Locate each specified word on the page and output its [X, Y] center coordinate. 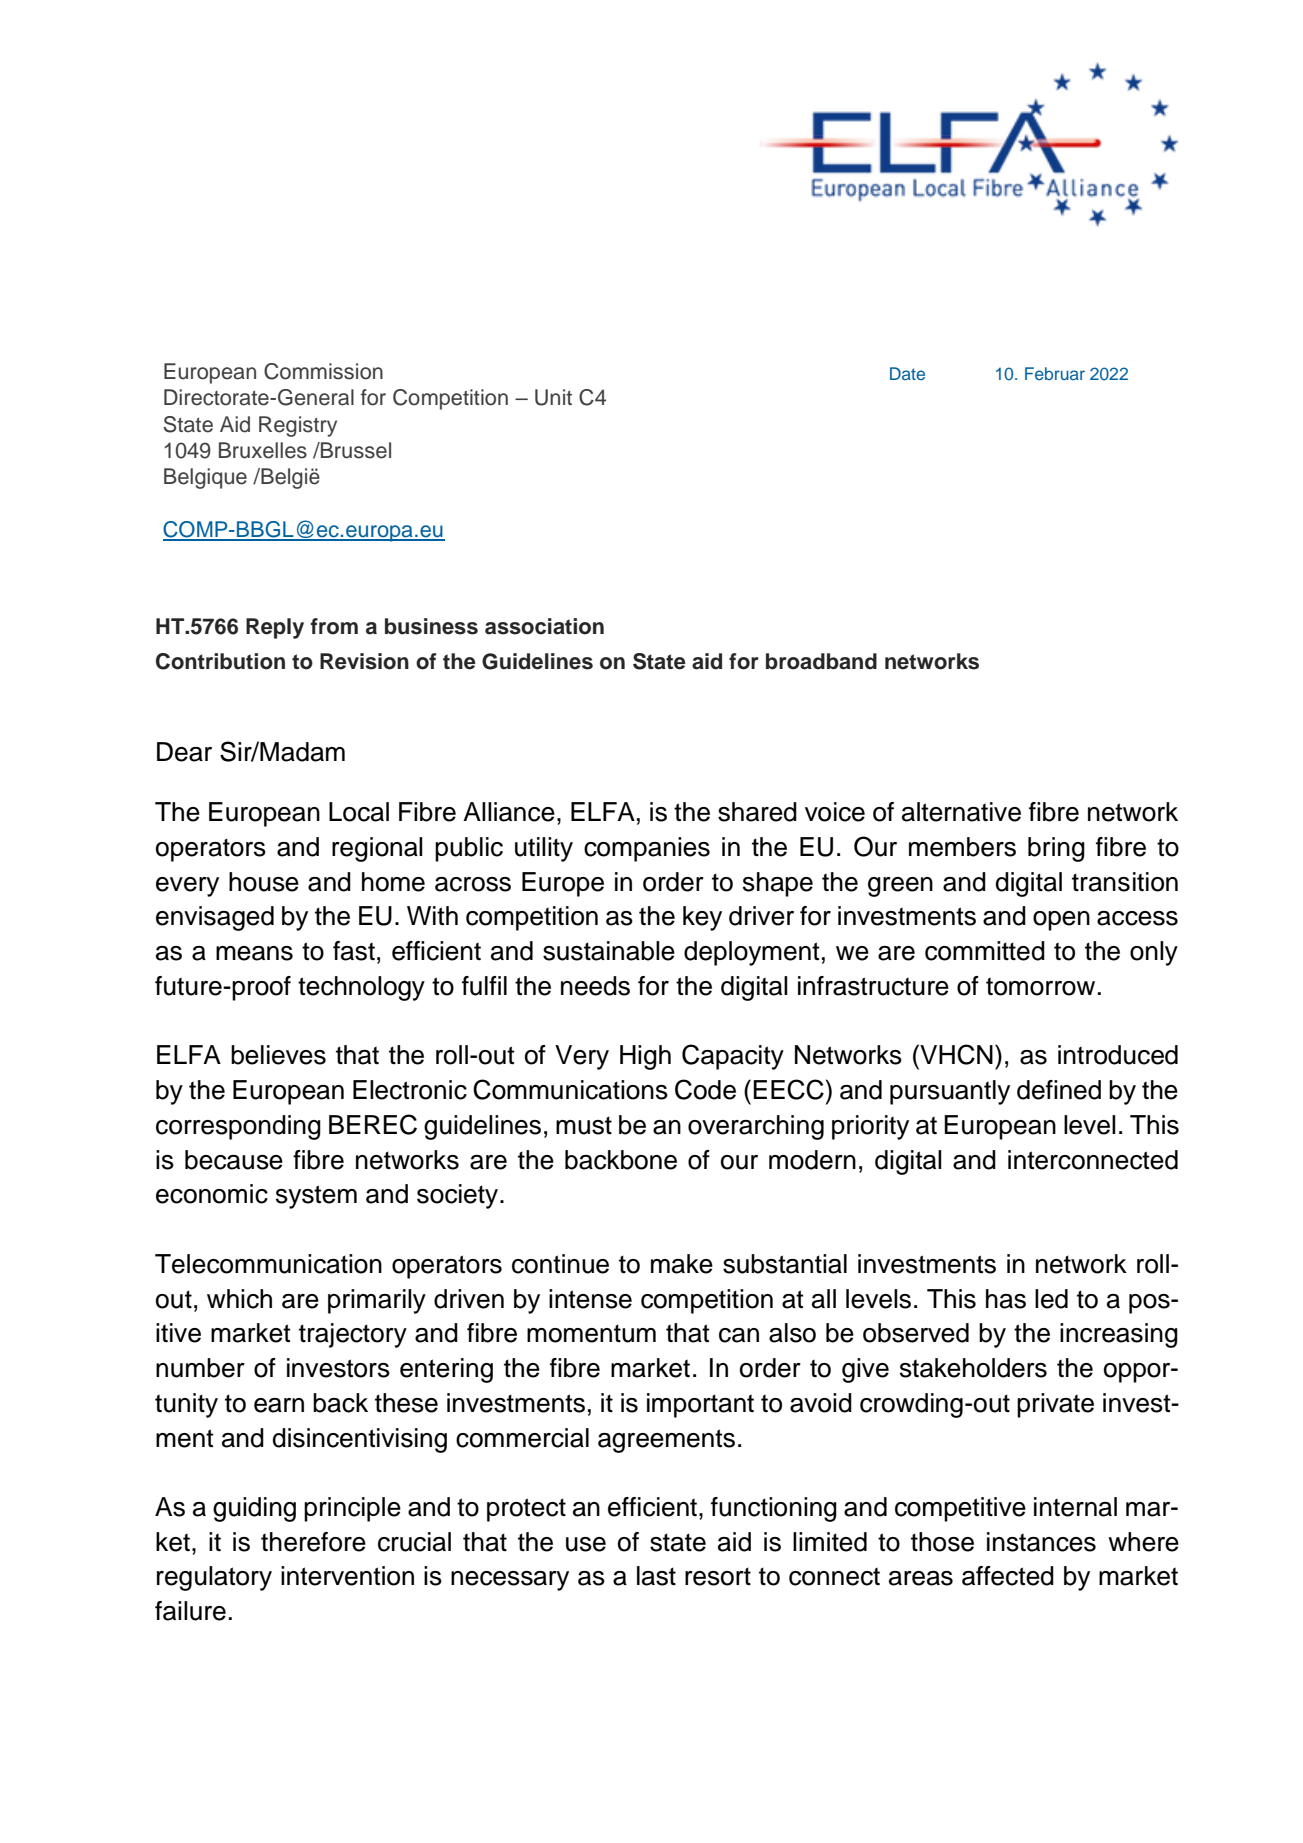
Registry [298, 426]
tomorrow [1040, 986]
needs [595, 986]
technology [361, 988]
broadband [821, 661]
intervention [347, 1576]
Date [907, 373]
